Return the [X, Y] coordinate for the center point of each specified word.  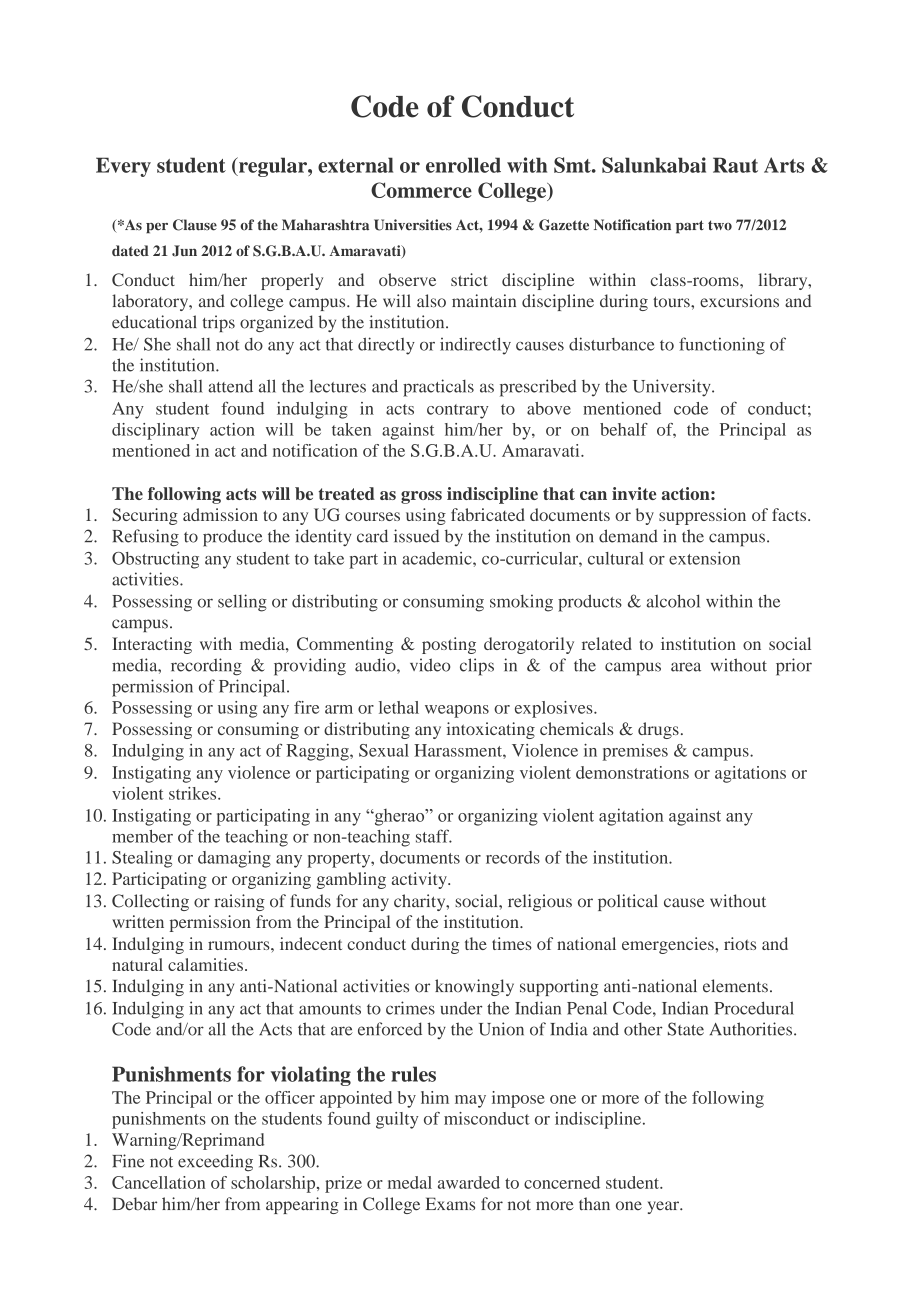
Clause [195, 225]
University [673, 388]
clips [477, 667]
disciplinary [155, 431]
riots [740, 943]
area [686, 667]
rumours [240, 945]
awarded [469, 1182]
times [512, 943]
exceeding [215, 1163]
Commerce [421, 190]
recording [206, 667]
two [720, 225]
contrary [457, 411]
